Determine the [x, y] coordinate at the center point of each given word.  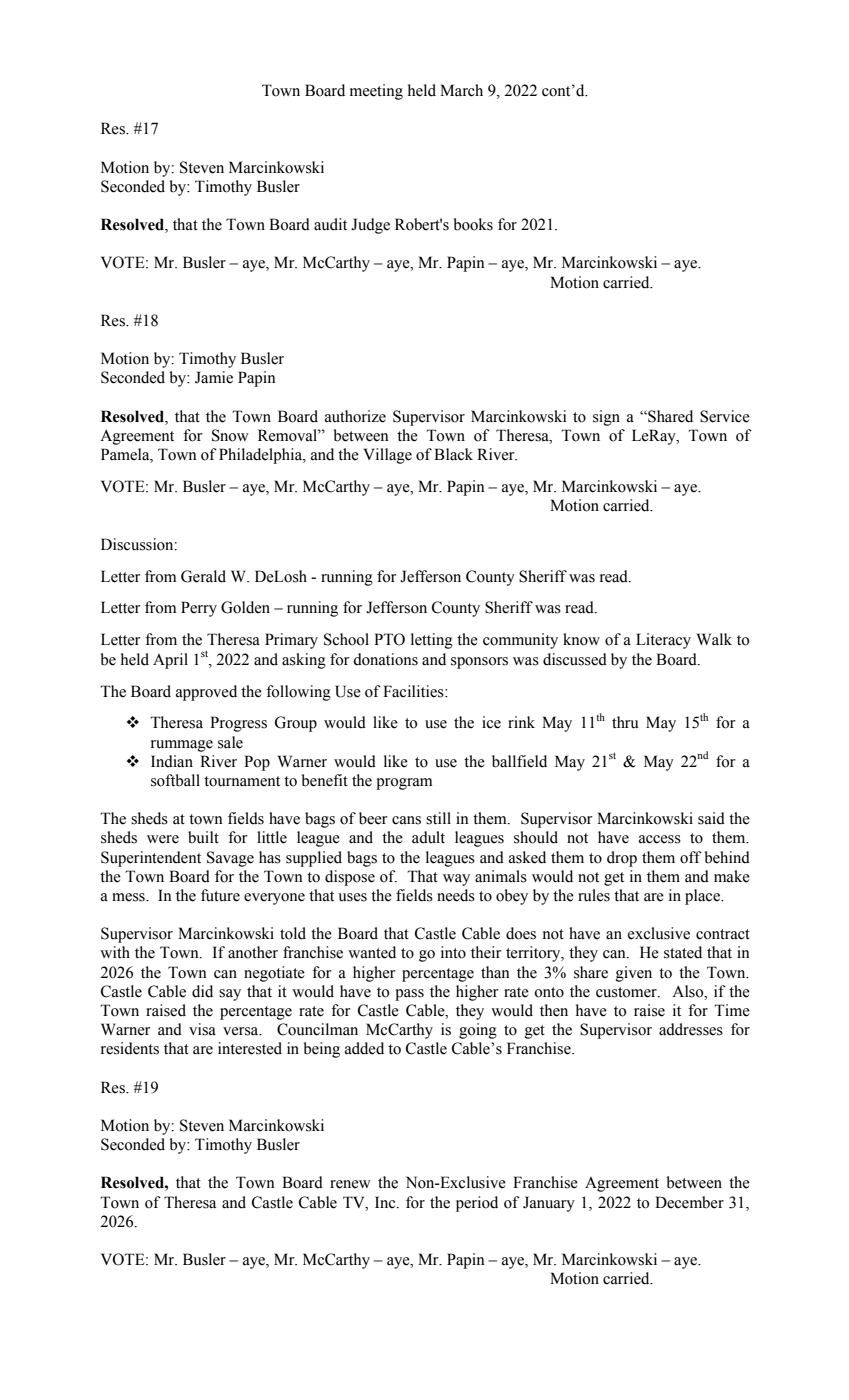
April [170, 661]
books [473, 224]
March [461, 90]
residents [130, 1048]
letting [432, 641]
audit [330, 224]
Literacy [663, 641]
